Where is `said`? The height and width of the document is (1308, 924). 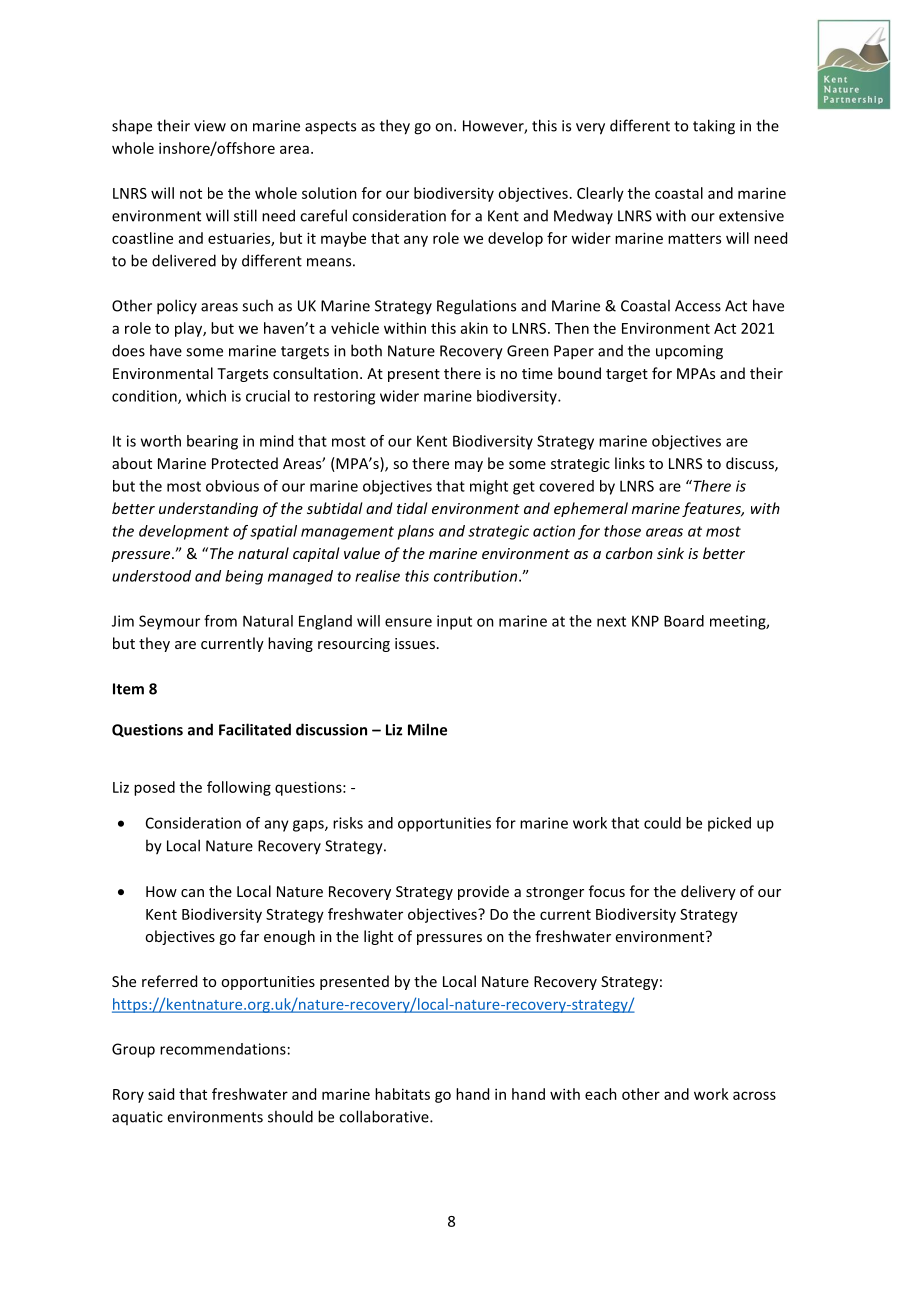
said is located at coordinates (161, 1094).
